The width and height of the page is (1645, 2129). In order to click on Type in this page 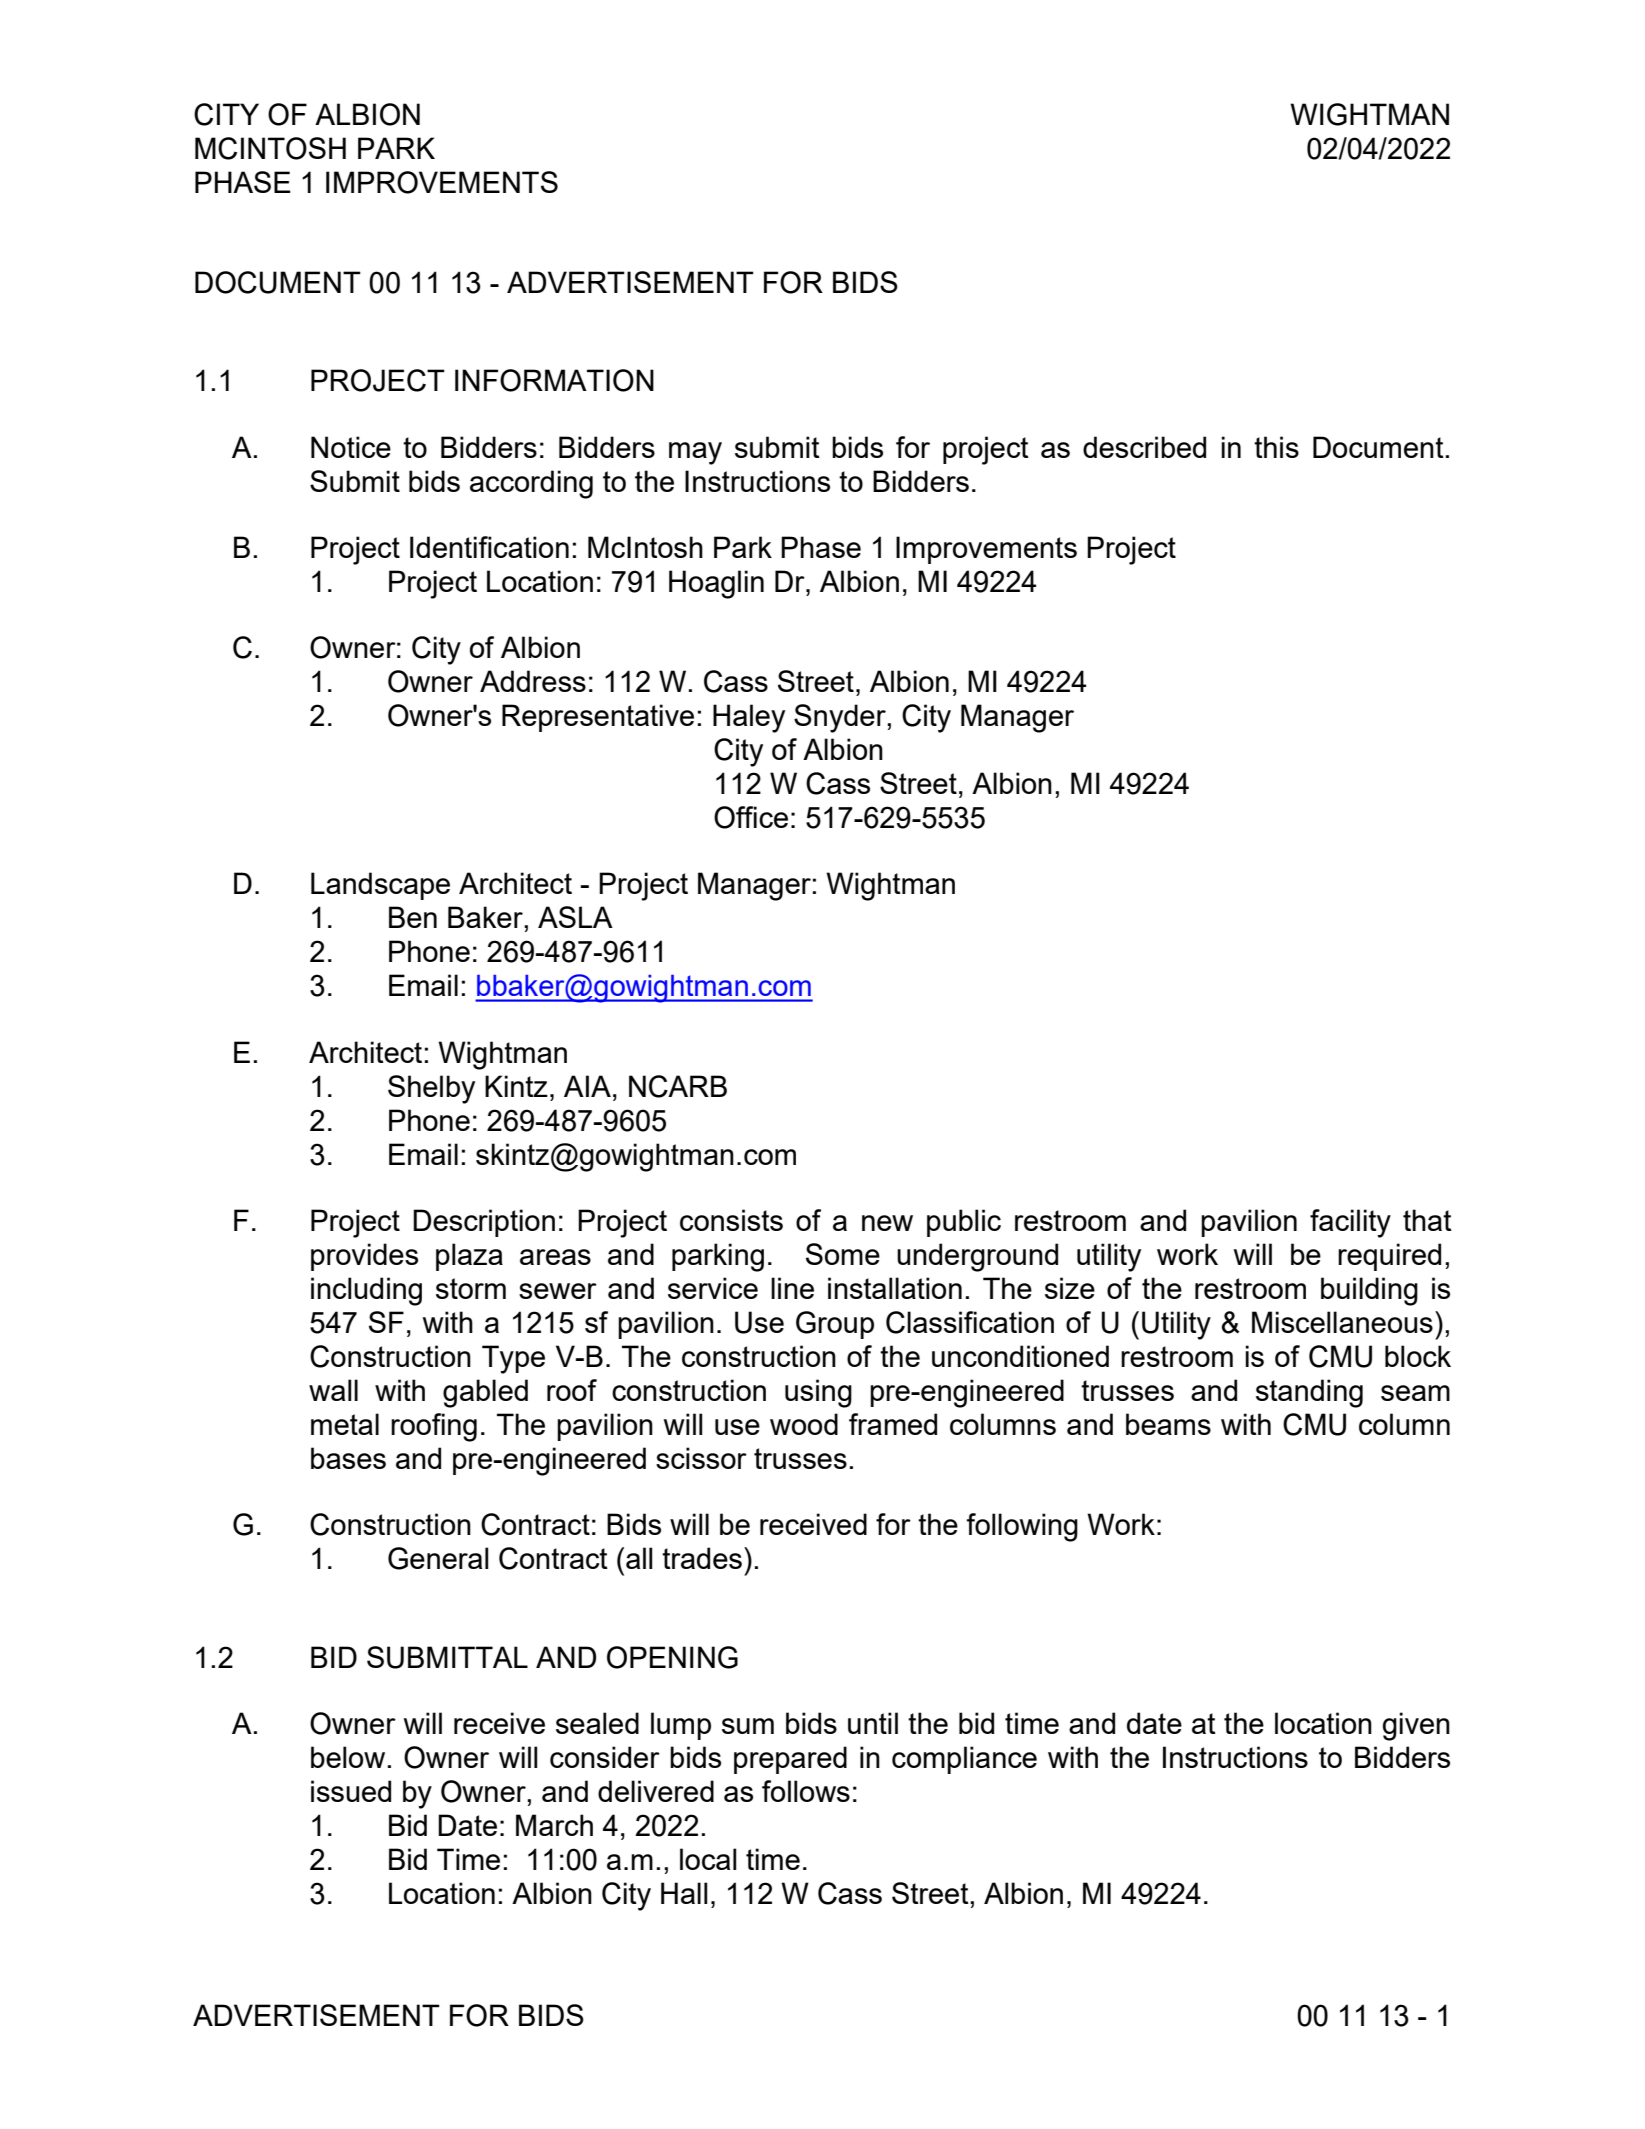, I will do `click(513, 1359)`.
